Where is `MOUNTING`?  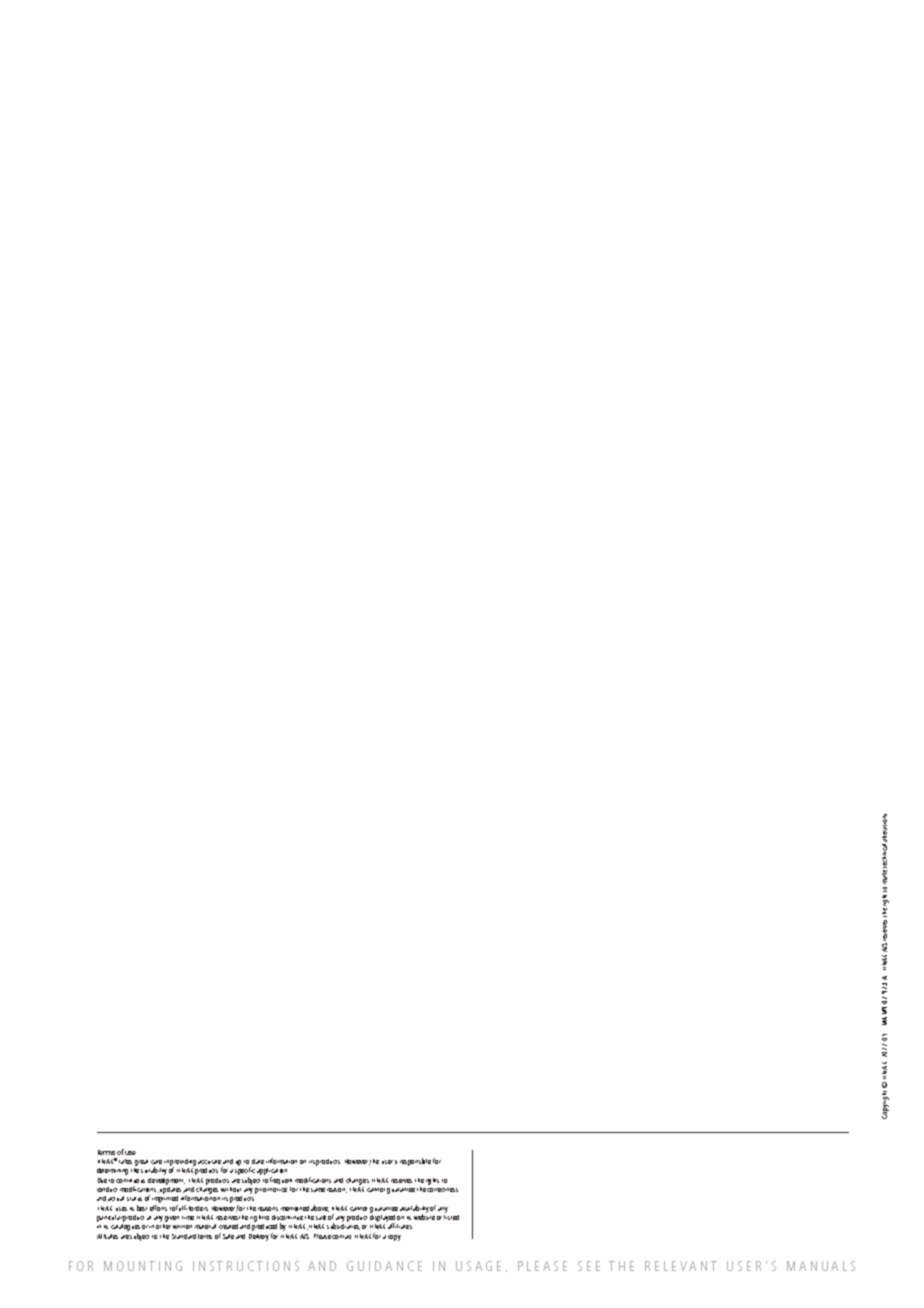
MOUNTING is located at coordinates (143, 1266).
